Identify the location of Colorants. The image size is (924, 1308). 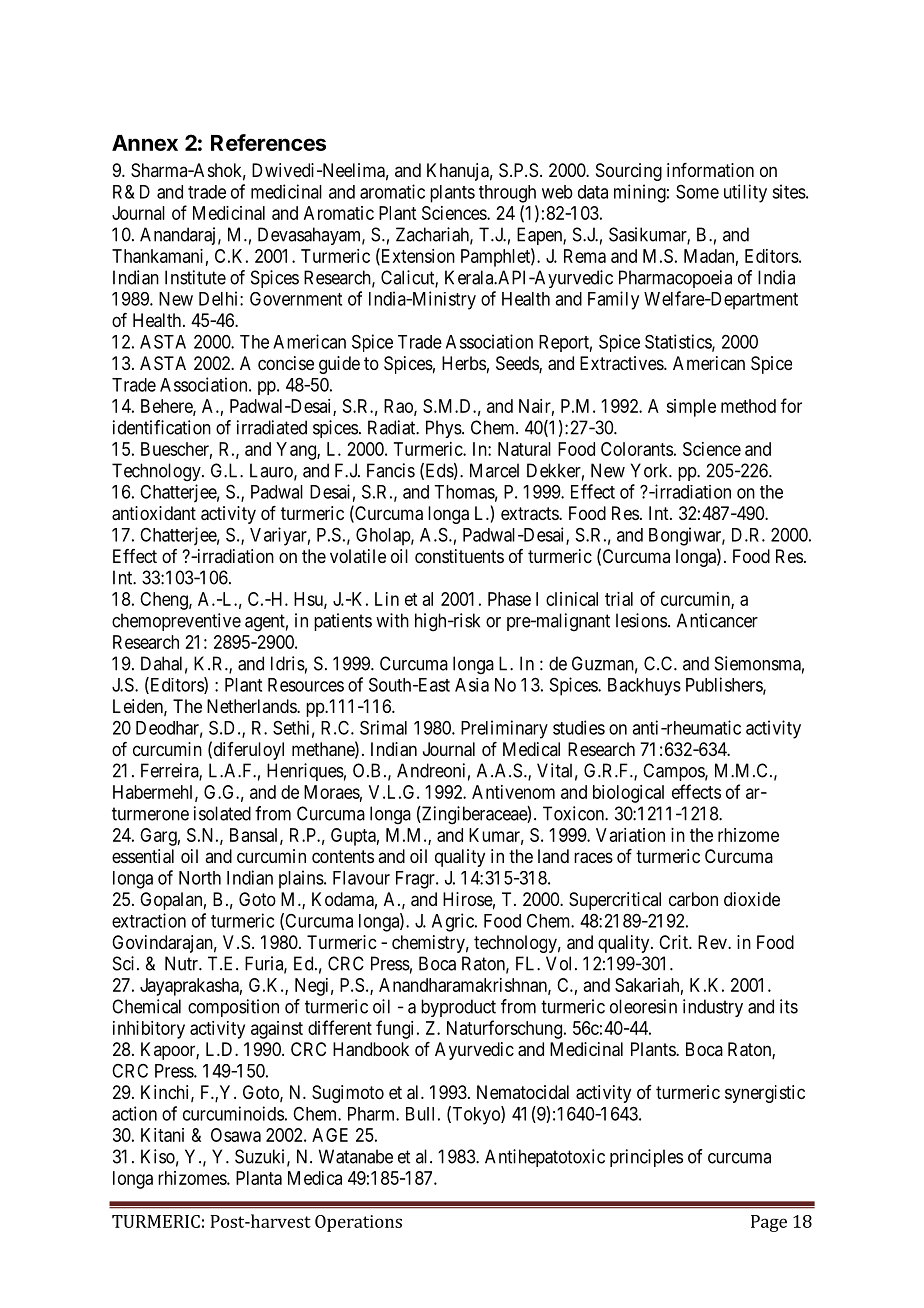
(637, 449).
